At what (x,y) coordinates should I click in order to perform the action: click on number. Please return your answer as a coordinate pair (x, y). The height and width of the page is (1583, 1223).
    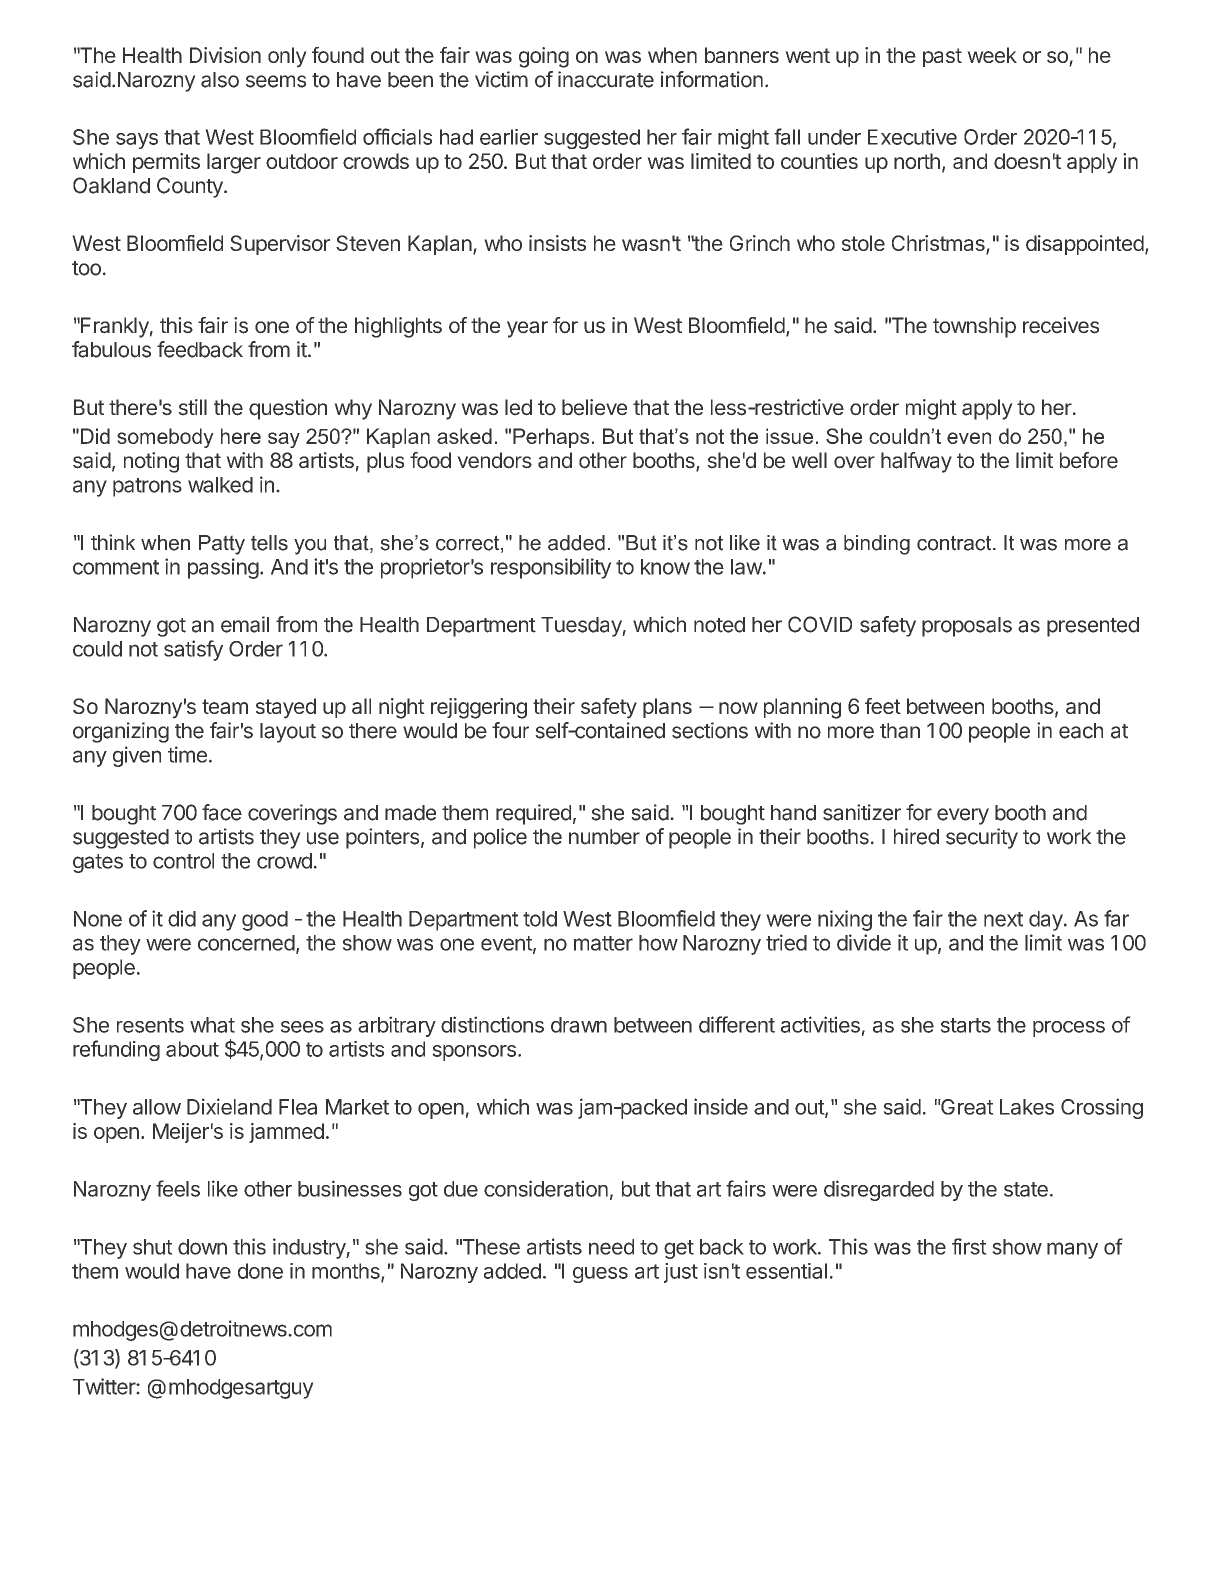
    Looking at the image, I should click on (604, 837).
